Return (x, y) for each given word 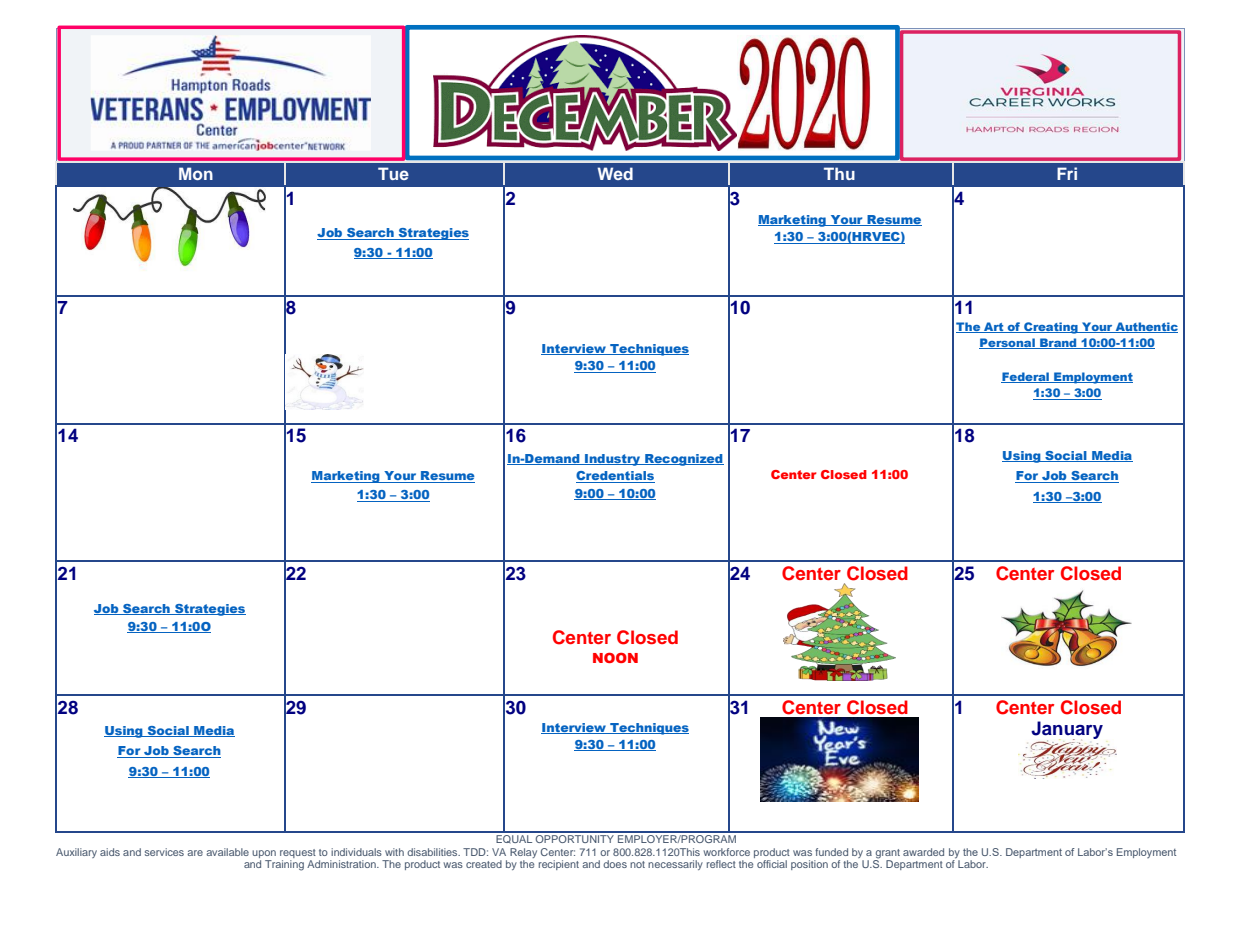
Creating (1051, 328)
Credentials (615, 477)
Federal (1026, 377)
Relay (523, 853)
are (195, 853)
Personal (1008, 343)
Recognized (683, 460)
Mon (196, 173)
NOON (615, 657)
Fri (1067, 173)
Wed (615, 173)
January (1067, 731)
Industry (613, 460)
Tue (393, 173)
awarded (923, 852)
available (227, 852)
